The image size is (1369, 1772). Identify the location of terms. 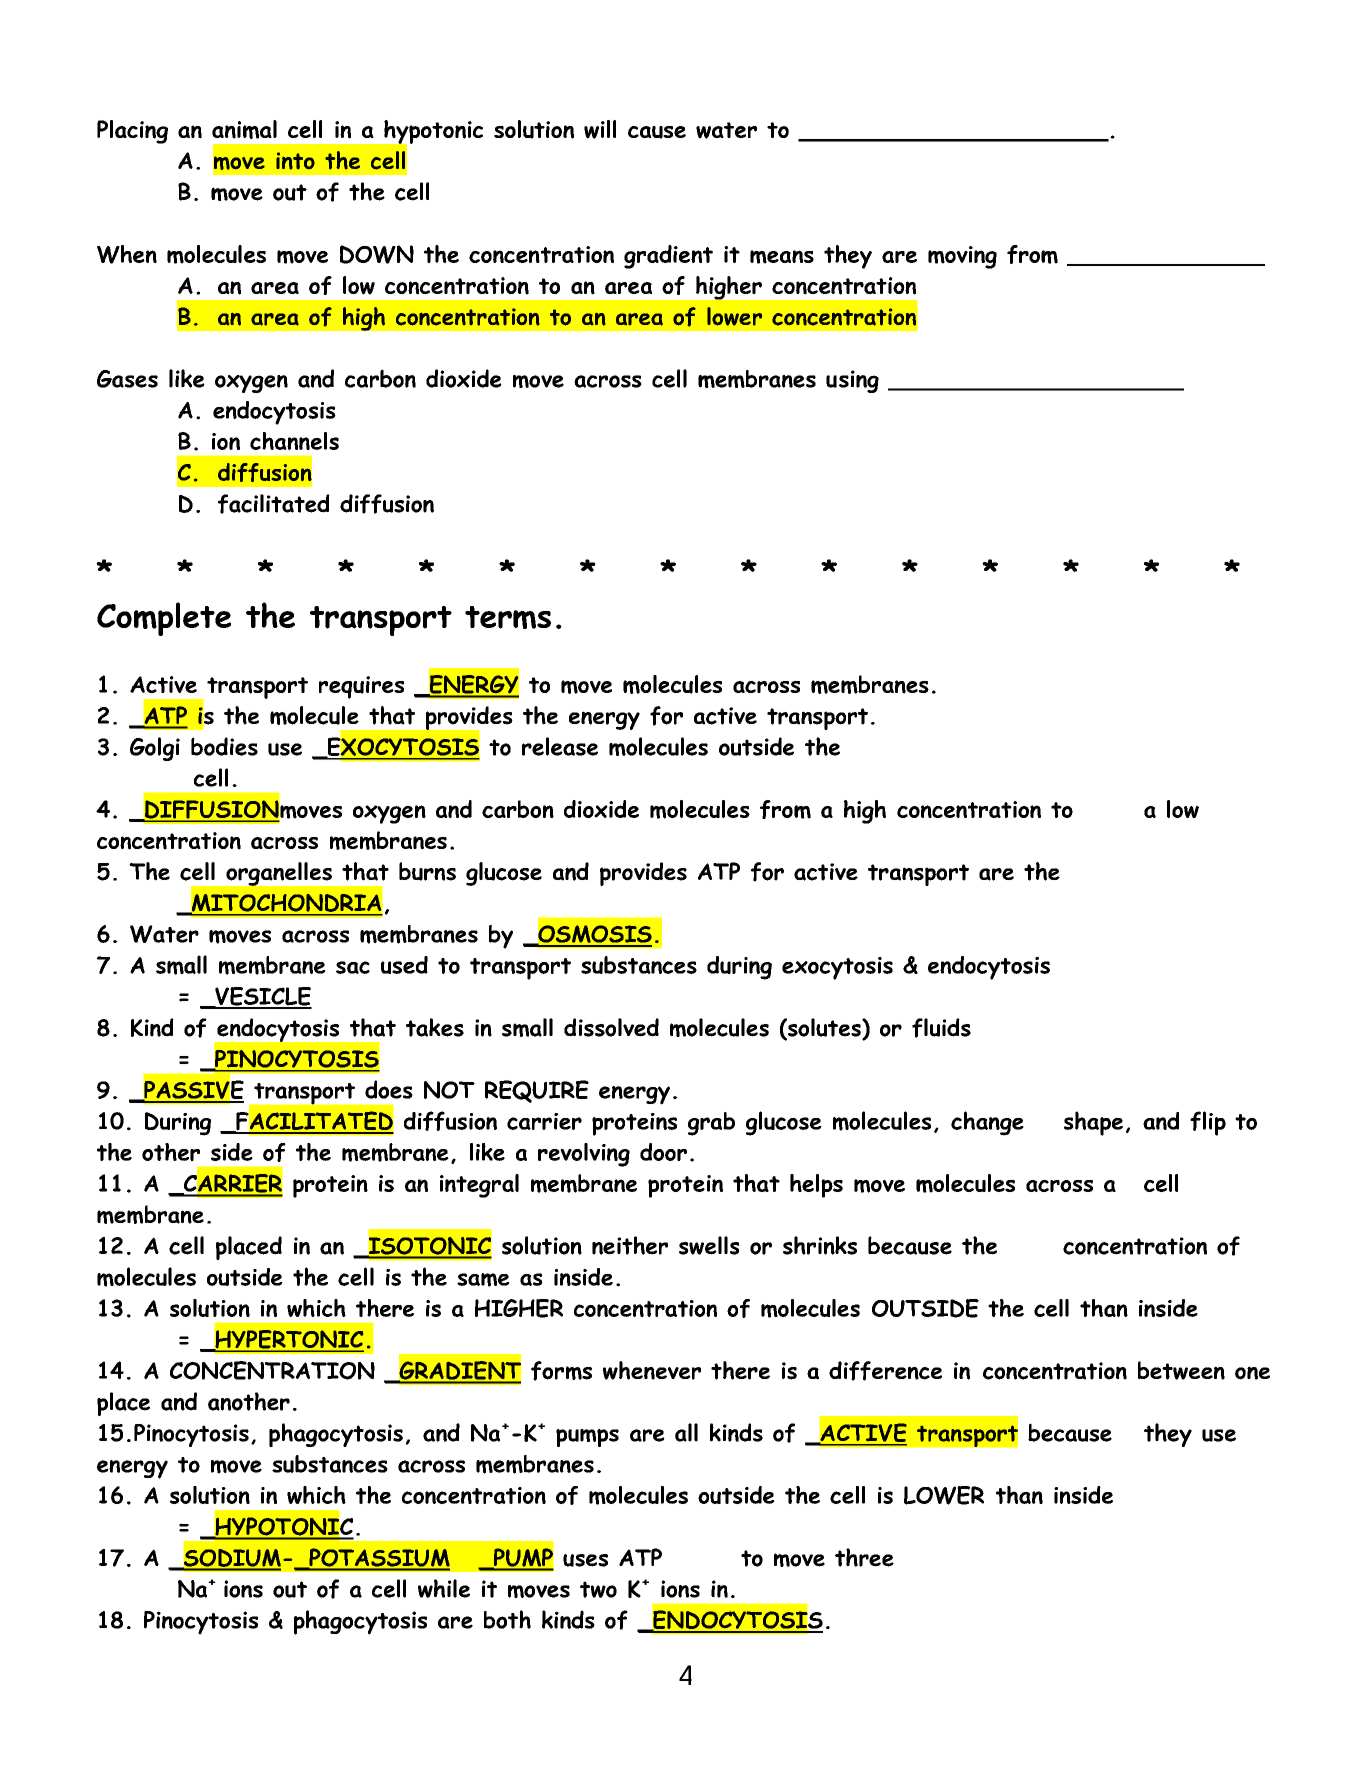
(508, 617).
